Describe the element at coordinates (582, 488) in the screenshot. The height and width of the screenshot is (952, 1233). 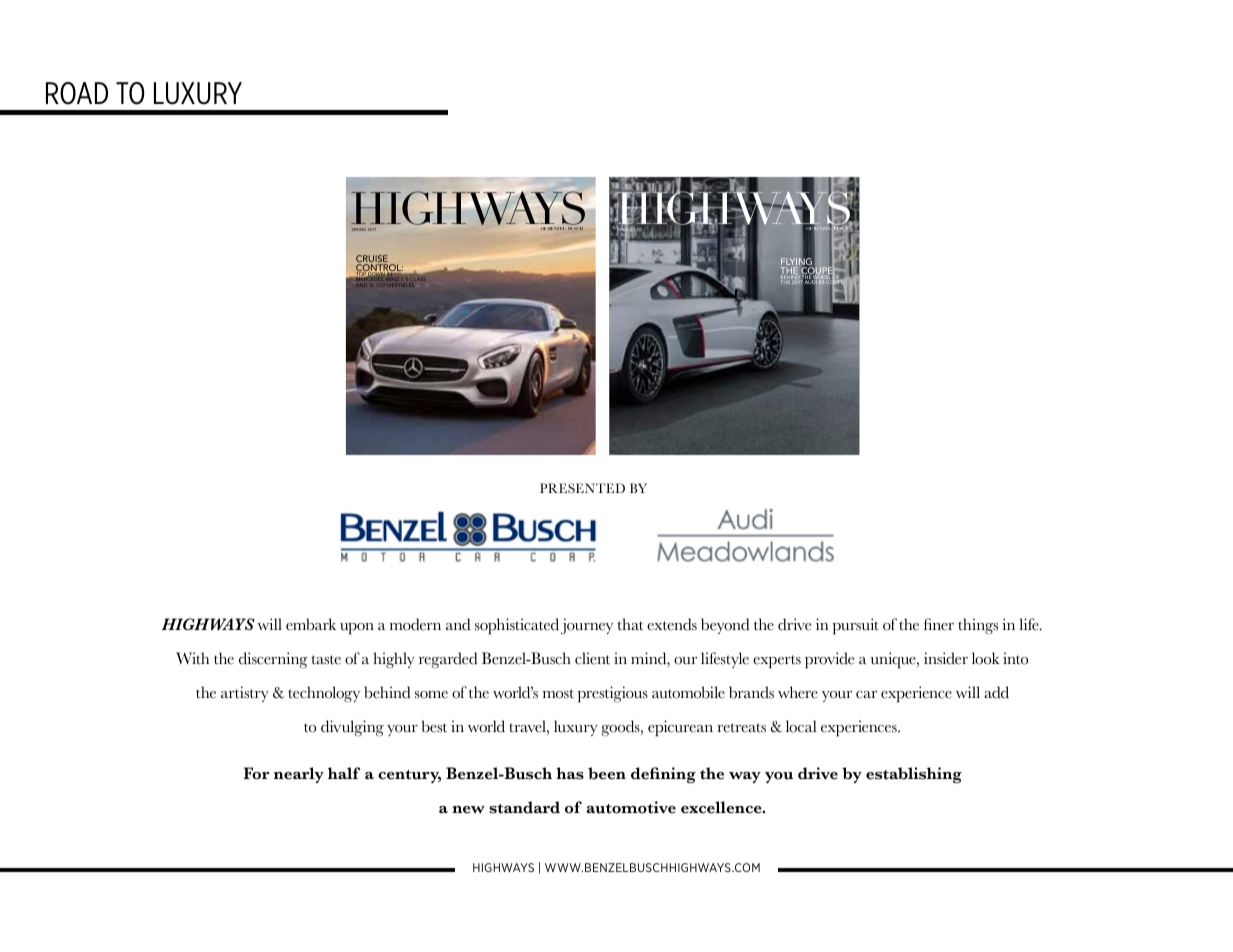
I see `PRESENTED` at that location.
